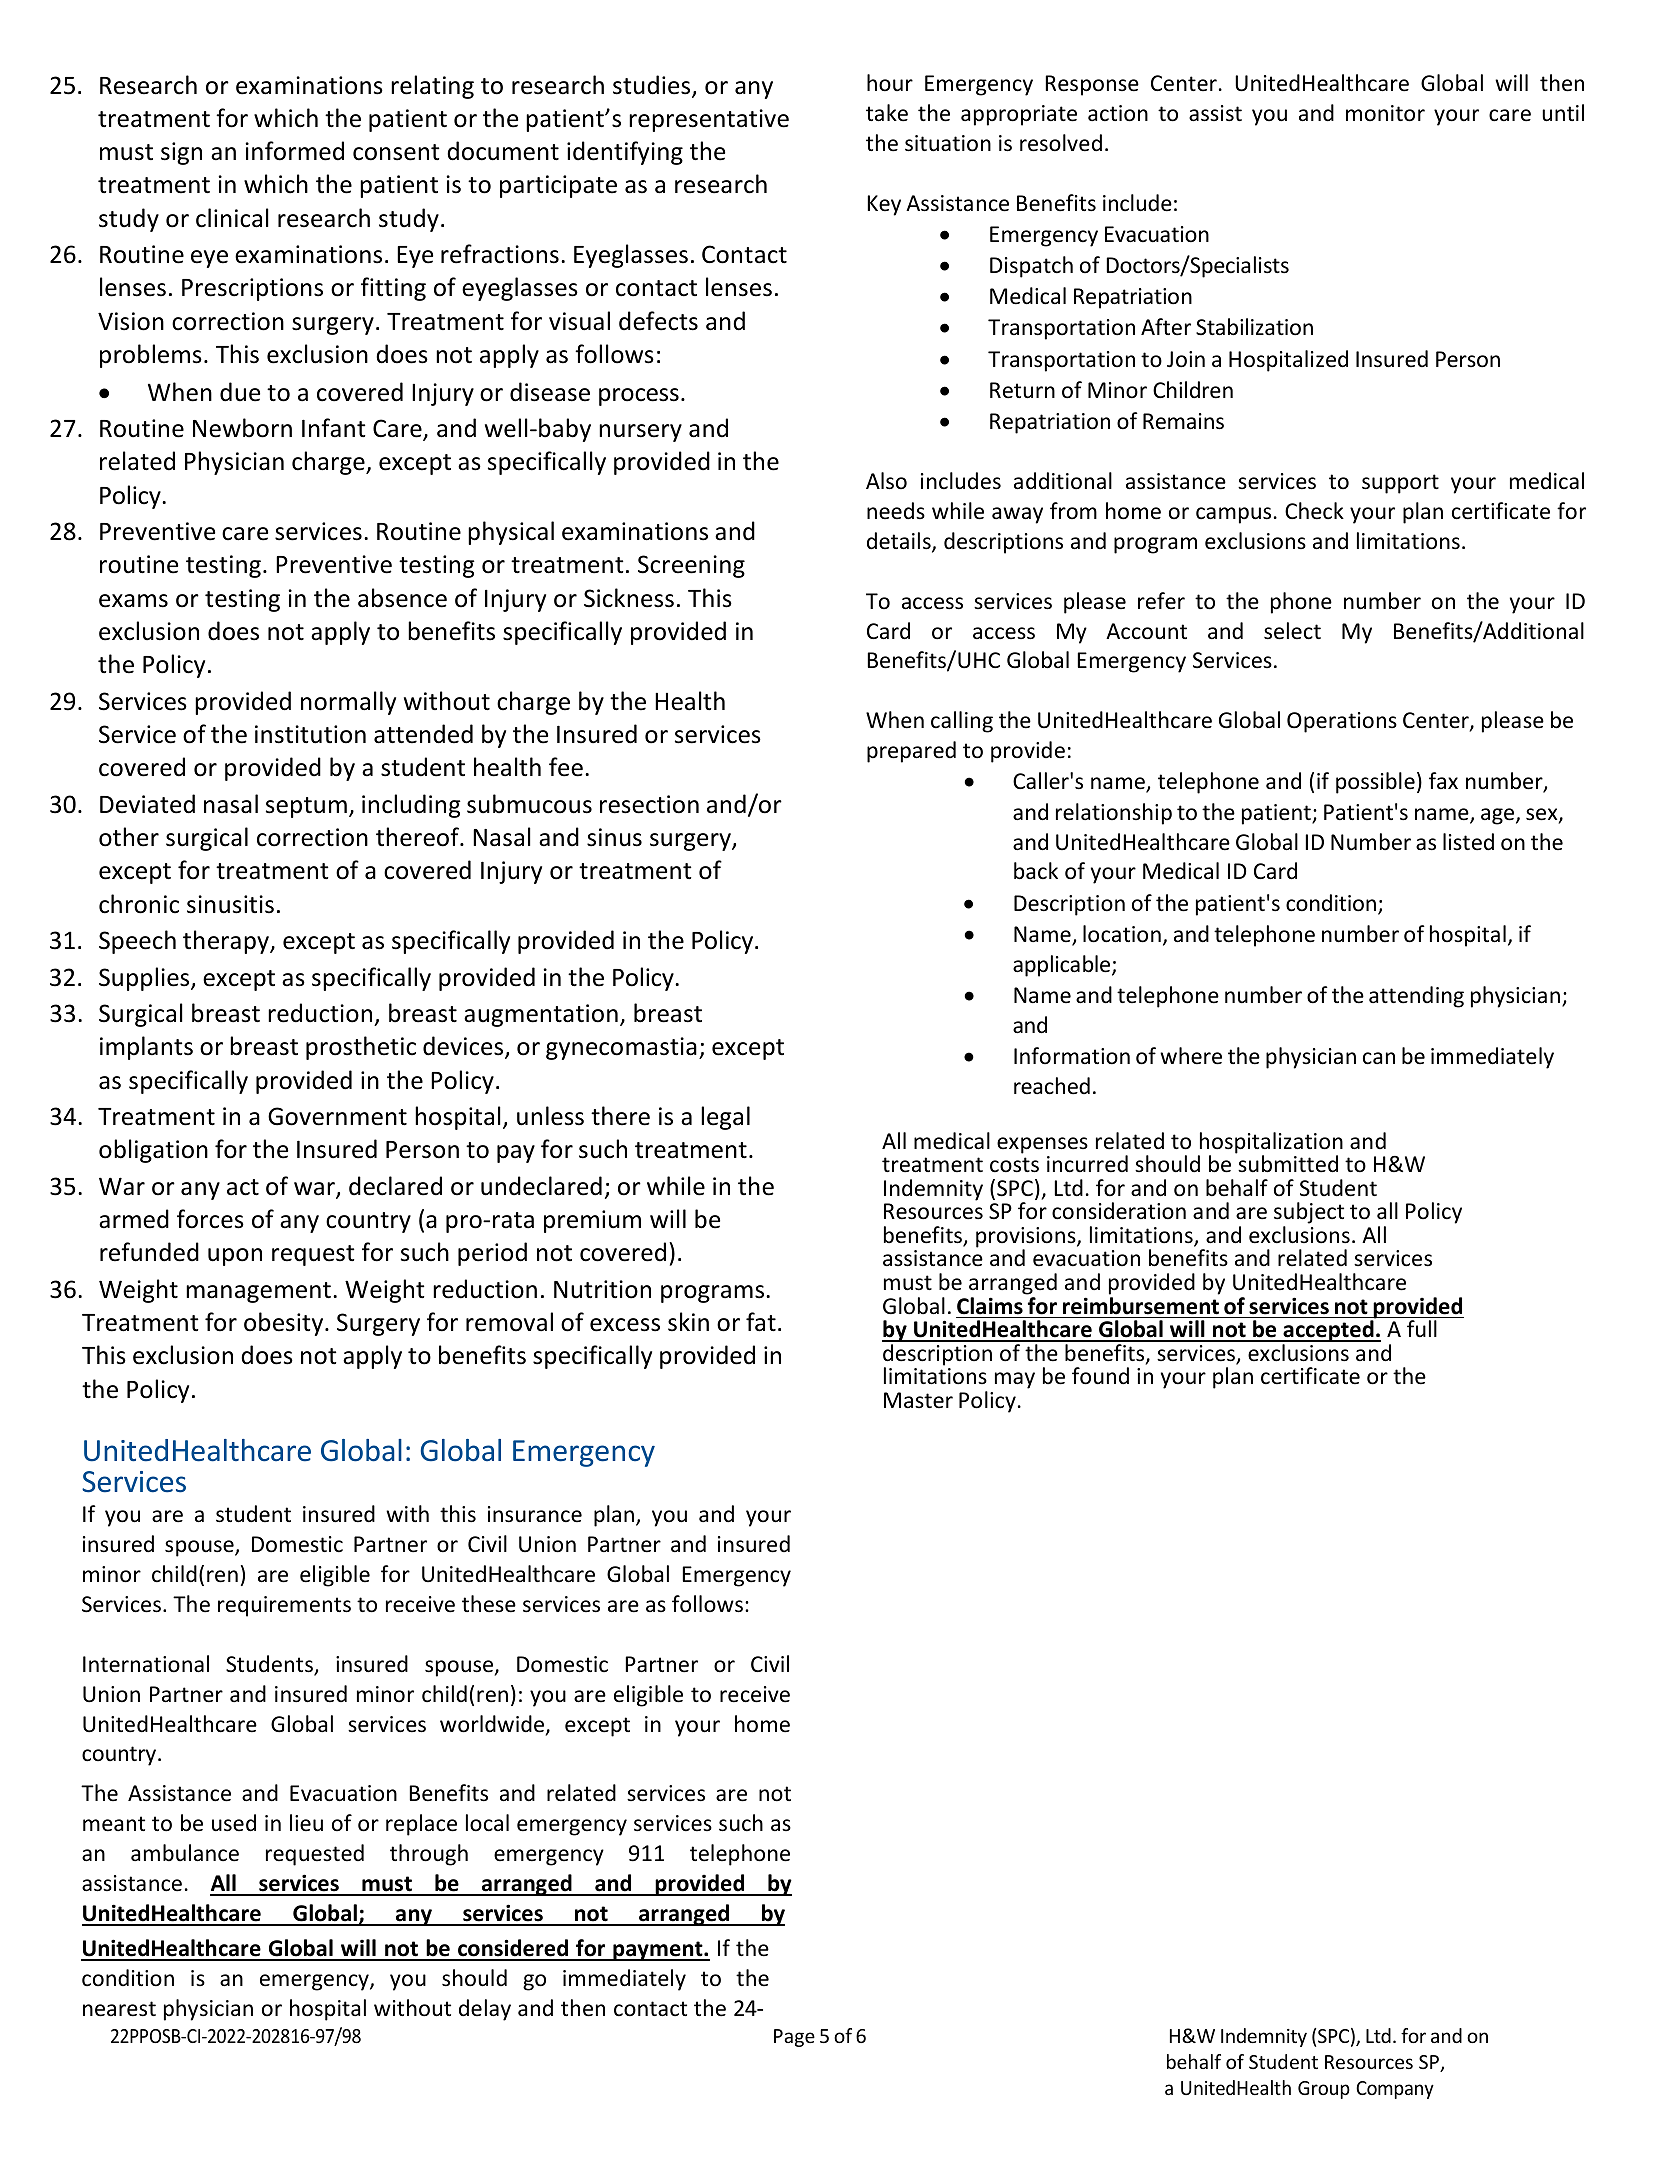 Image resolution: width=1667 pixels, height=2157 pixels. What do you see at coordinates (402, 598) in the screenshot?
I see `absence` at bounding box center [402, 598].
